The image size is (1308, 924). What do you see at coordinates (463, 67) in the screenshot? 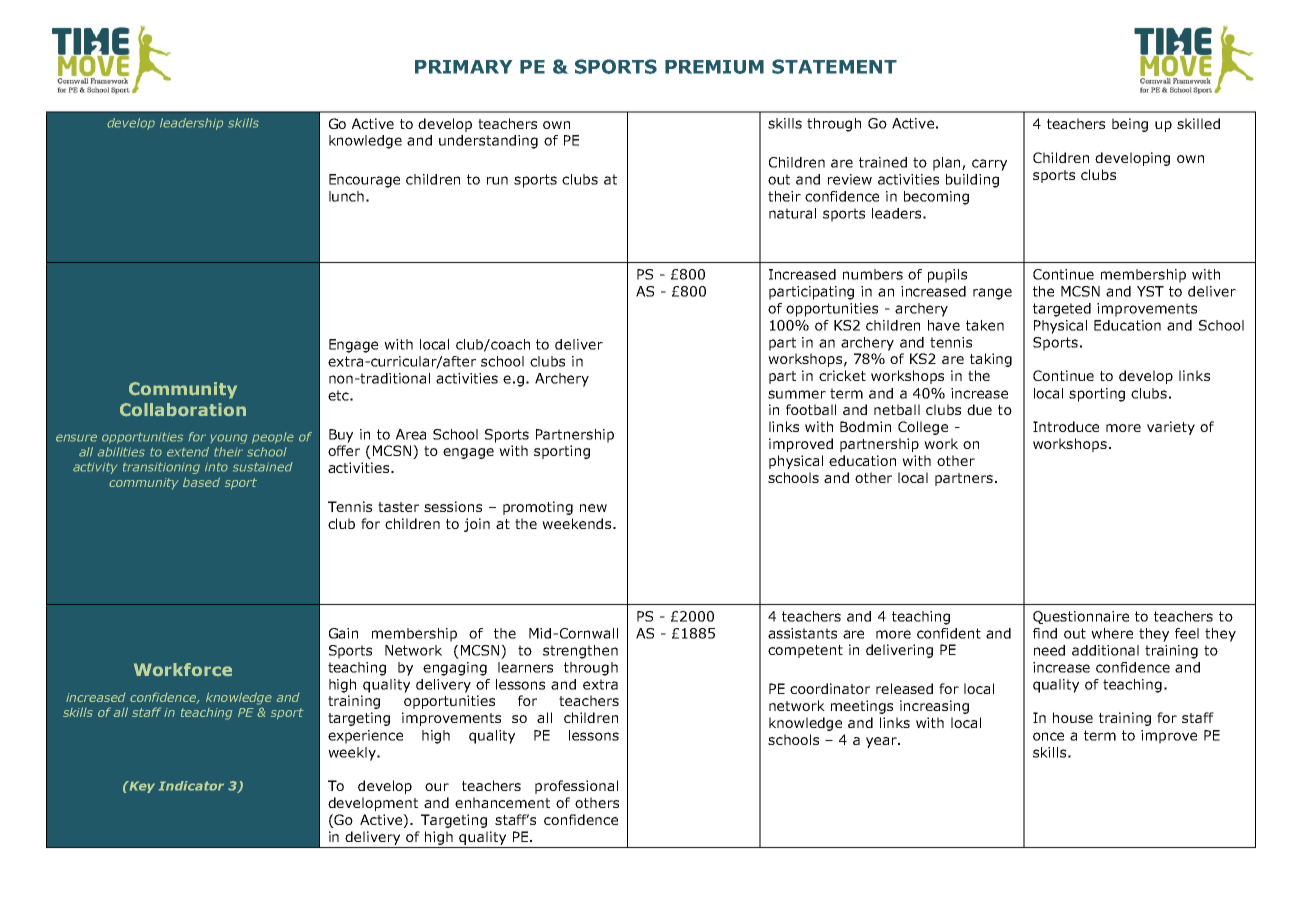
I see `PRIMARY` at bounding box center [463, 67].
